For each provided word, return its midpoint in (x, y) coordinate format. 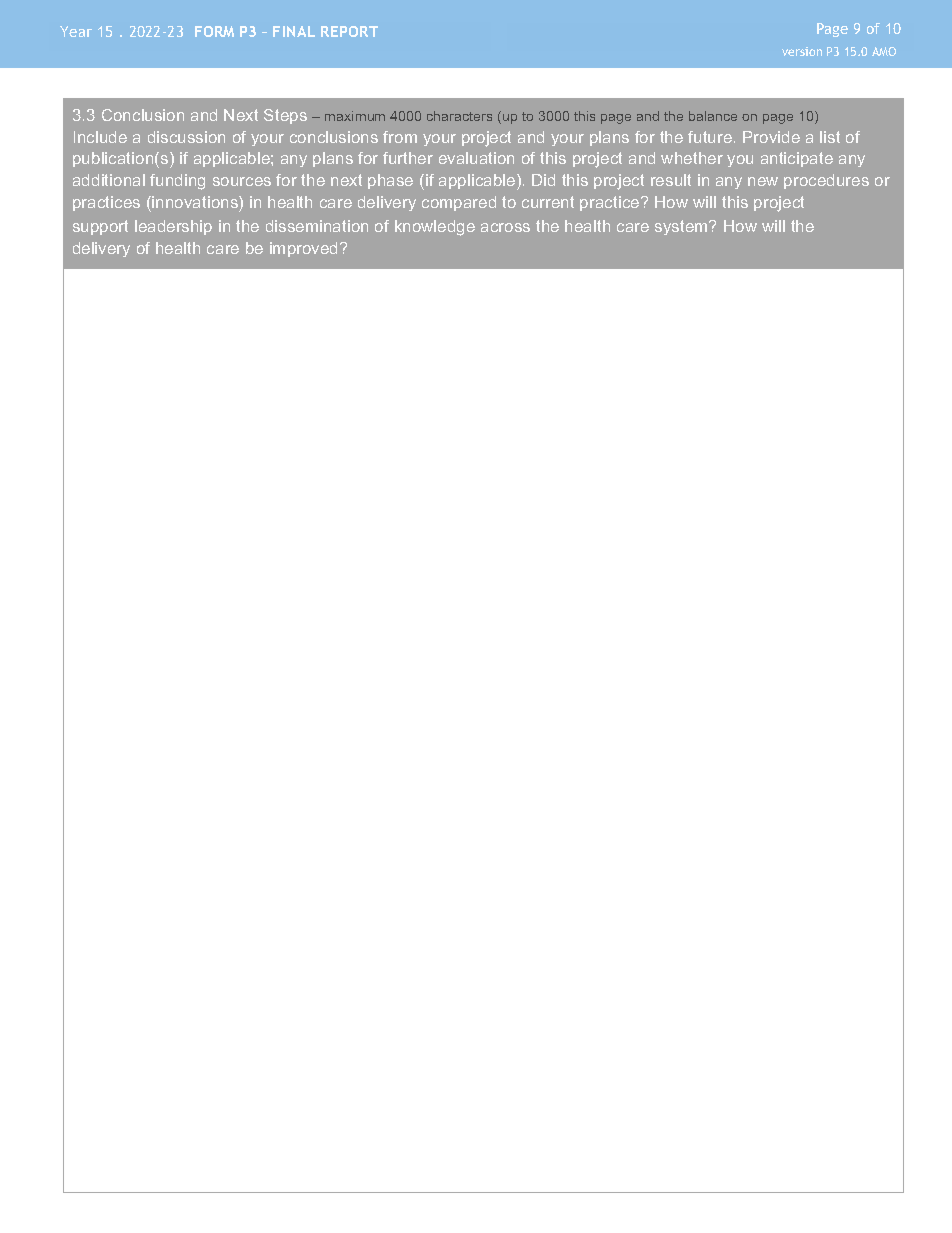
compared (459, 203)
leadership (173, 227)
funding (177, 182)
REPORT (349, 31)
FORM (214, 31)
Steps (285, 116)
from (400, 137)
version (802, 51)
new (763, 181)
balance (713, 116)
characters (459, 116)
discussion (186, 137)
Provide (771, 137)
